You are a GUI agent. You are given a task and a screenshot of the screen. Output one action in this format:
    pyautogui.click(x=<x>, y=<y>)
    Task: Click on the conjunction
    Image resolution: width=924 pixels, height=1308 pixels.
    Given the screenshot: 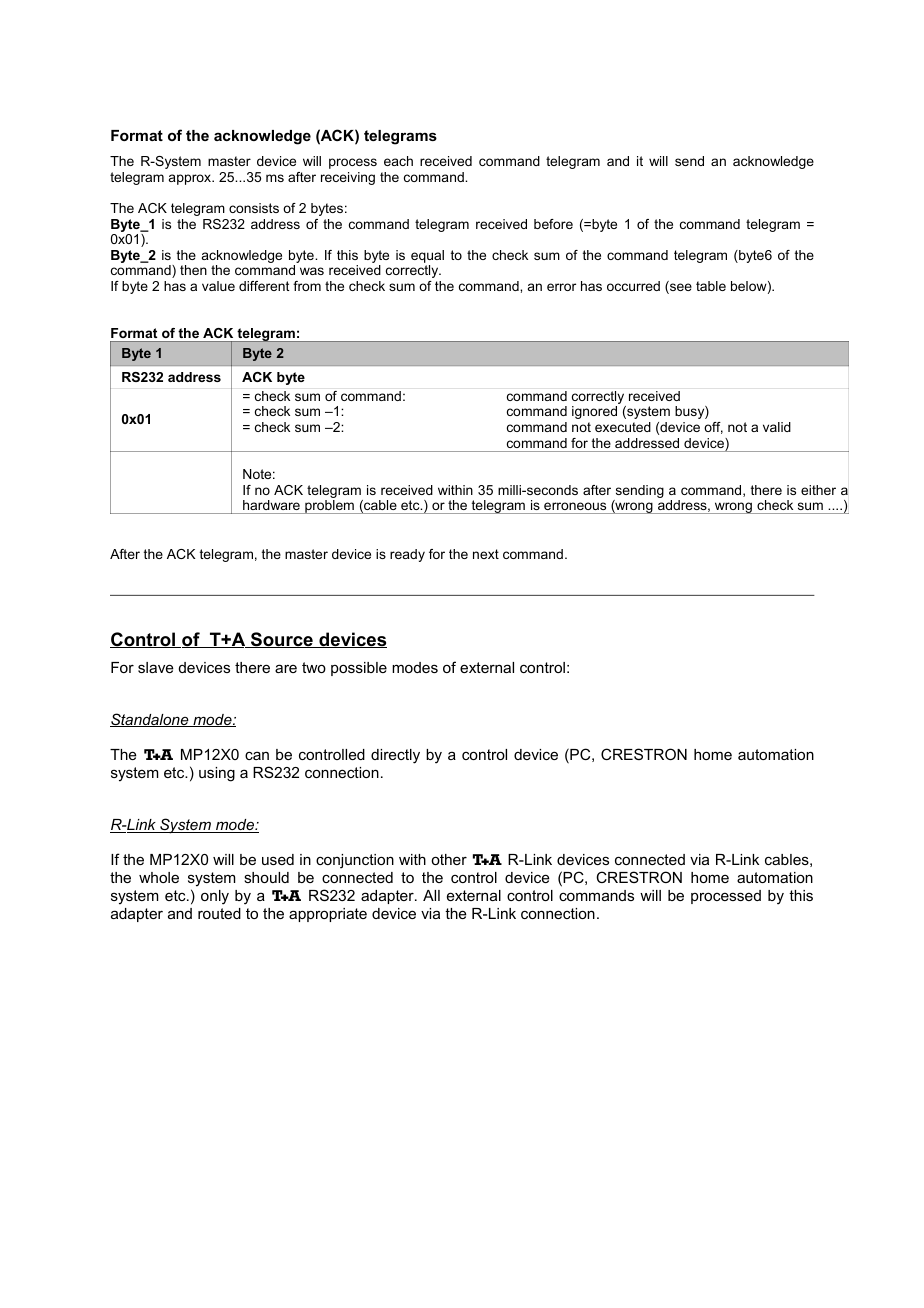 What is the action you would take?
    pyautogui.click(x=355, y=861)
